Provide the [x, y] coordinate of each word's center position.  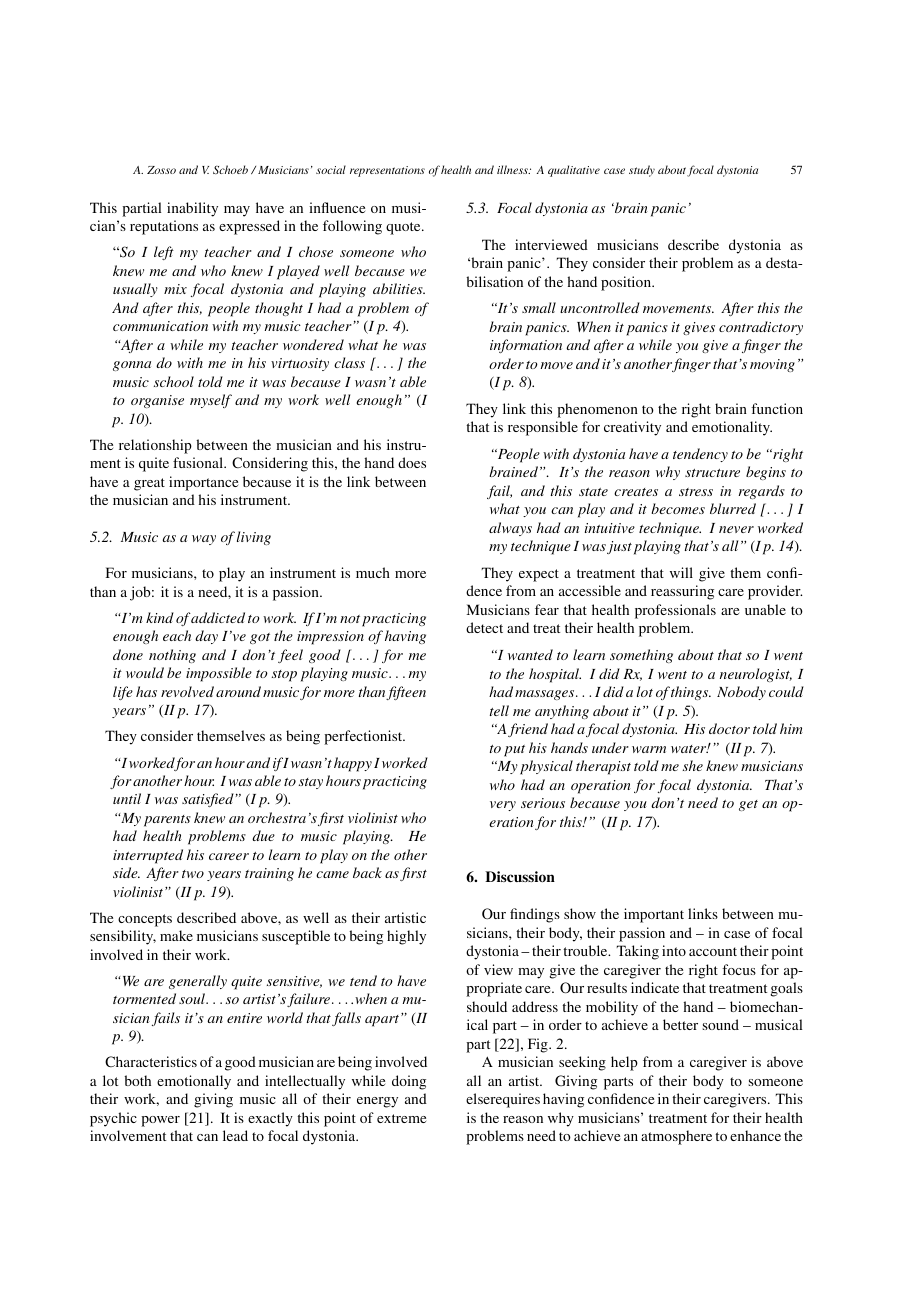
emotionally [194, 1082]
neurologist [756, 675]
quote [404, 228]
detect [484, 627]
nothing [172, 656]
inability [192, 209]
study [642, 171]
